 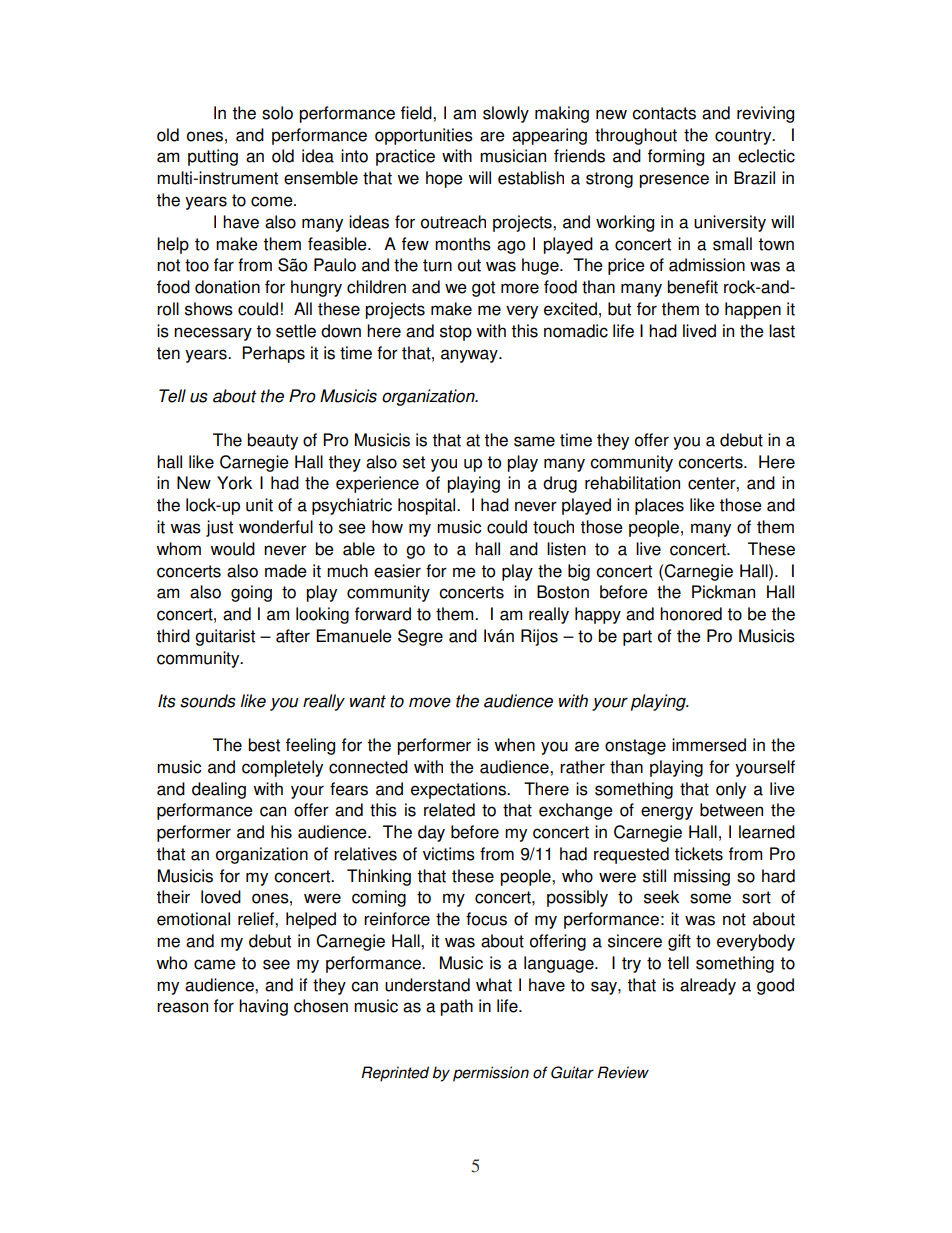 I want to click on having, so click(x=263, y=1007).
